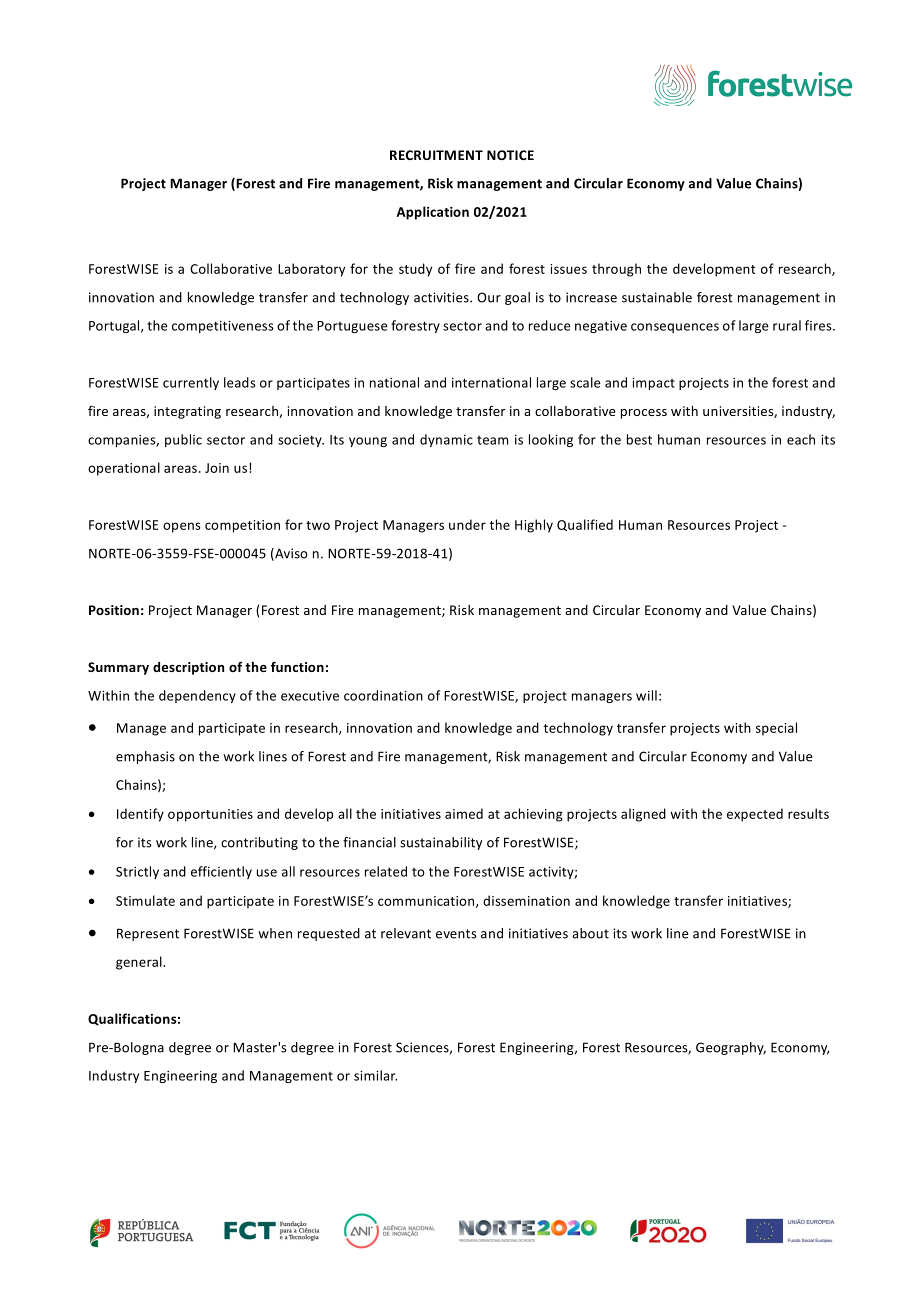  I want to click on impact, so click(653, 384).
